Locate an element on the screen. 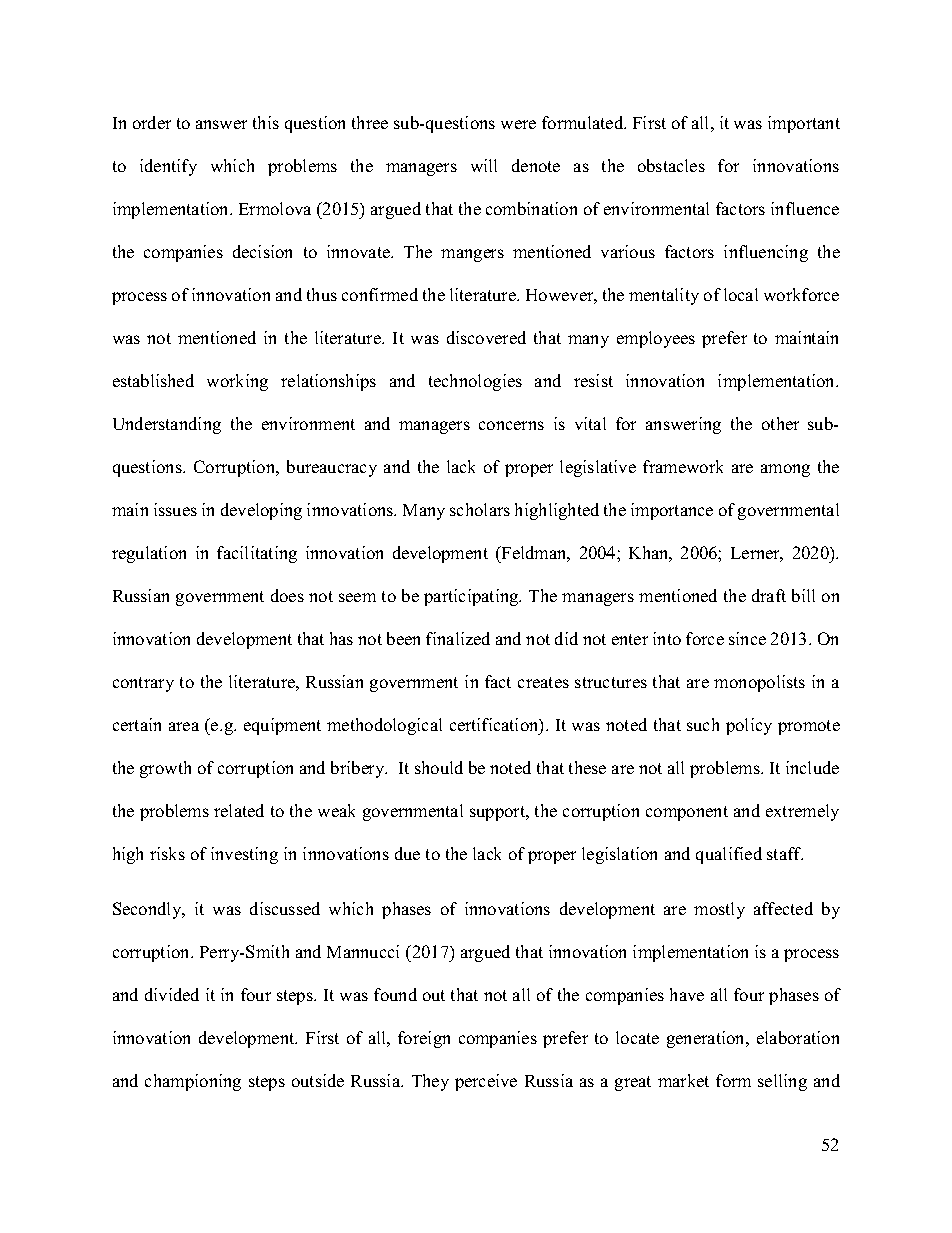 The width and height of the screenshot is (952, 1233). identify is located at coordinates (168, 167).
